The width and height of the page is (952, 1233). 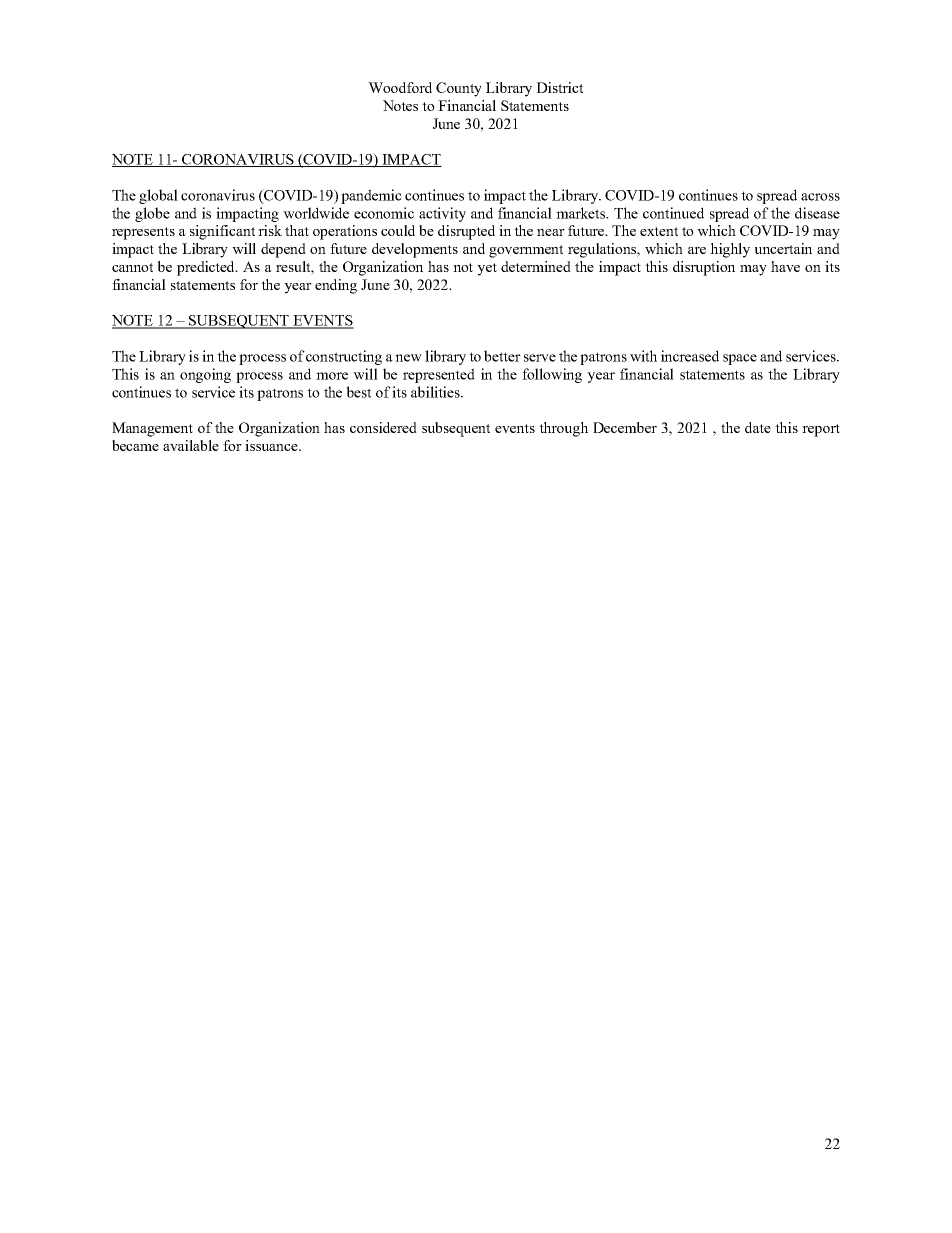 What do you see at coordinates (758, 427) in the page?
I see `date` at bounding box center [758, 427].
